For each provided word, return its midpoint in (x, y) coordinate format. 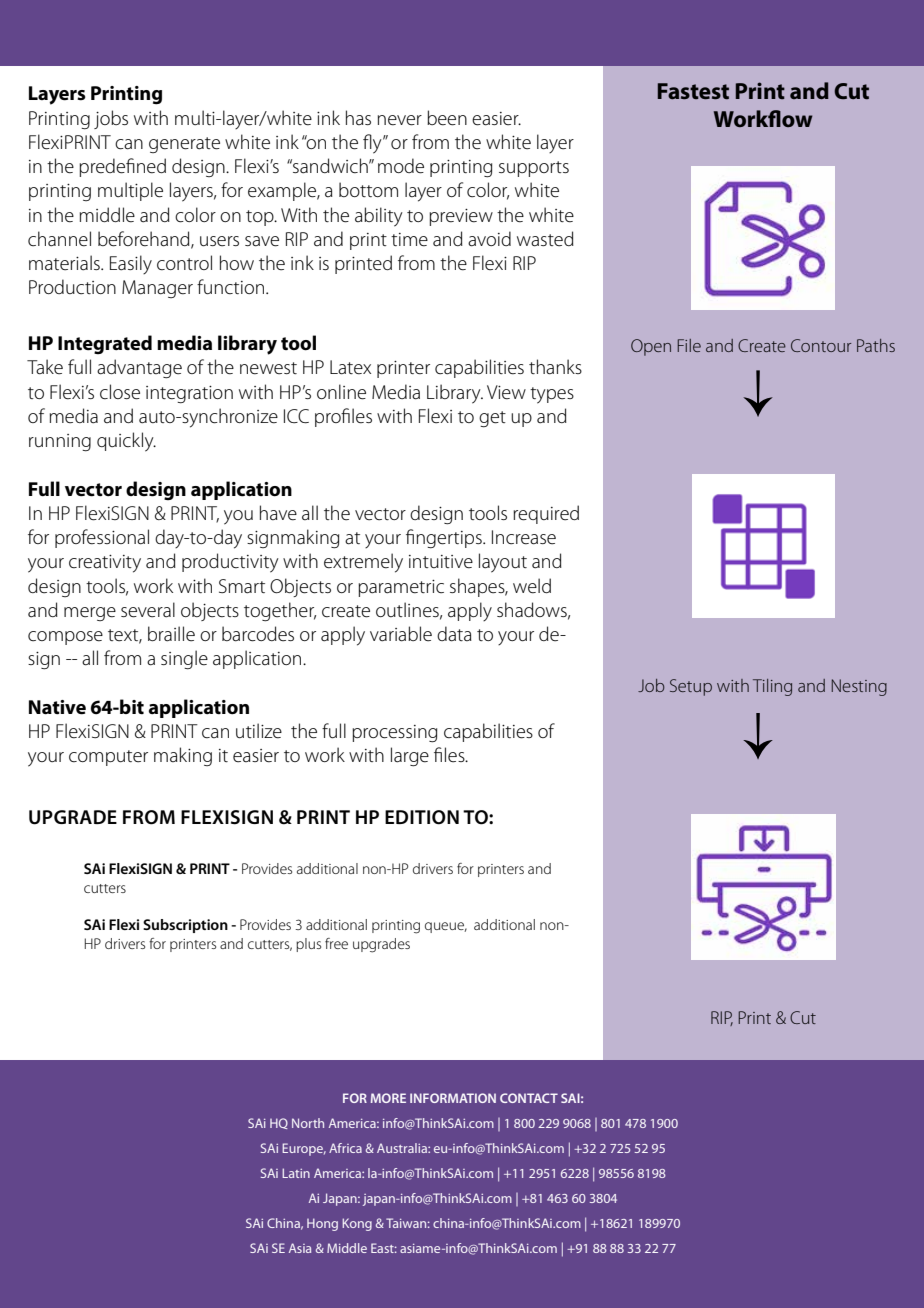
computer (108, 758)
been (447, 118)
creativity (105, 564)
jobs (111, 119)
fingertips (445, 539)
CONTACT (529, 1098)
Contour (821, 345)
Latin (296, 1173)
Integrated (105, 344)
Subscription (185, 926)
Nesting (859, 687)
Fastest (693, 91)
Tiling (772, 687)
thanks (555, 367)
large (410, 757)
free (336, 943)
